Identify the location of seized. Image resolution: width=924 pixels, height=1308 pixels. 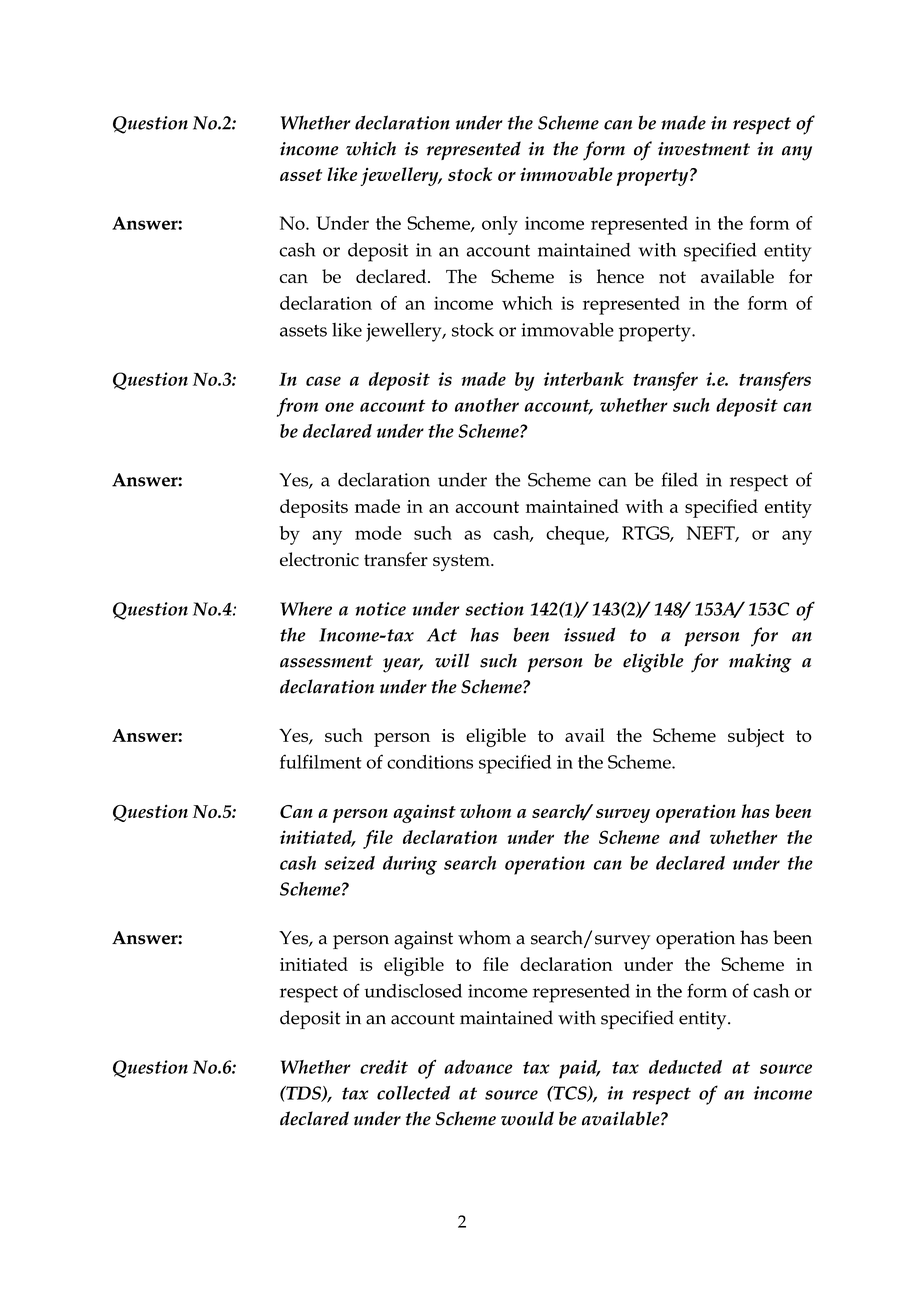
(349, 863).
